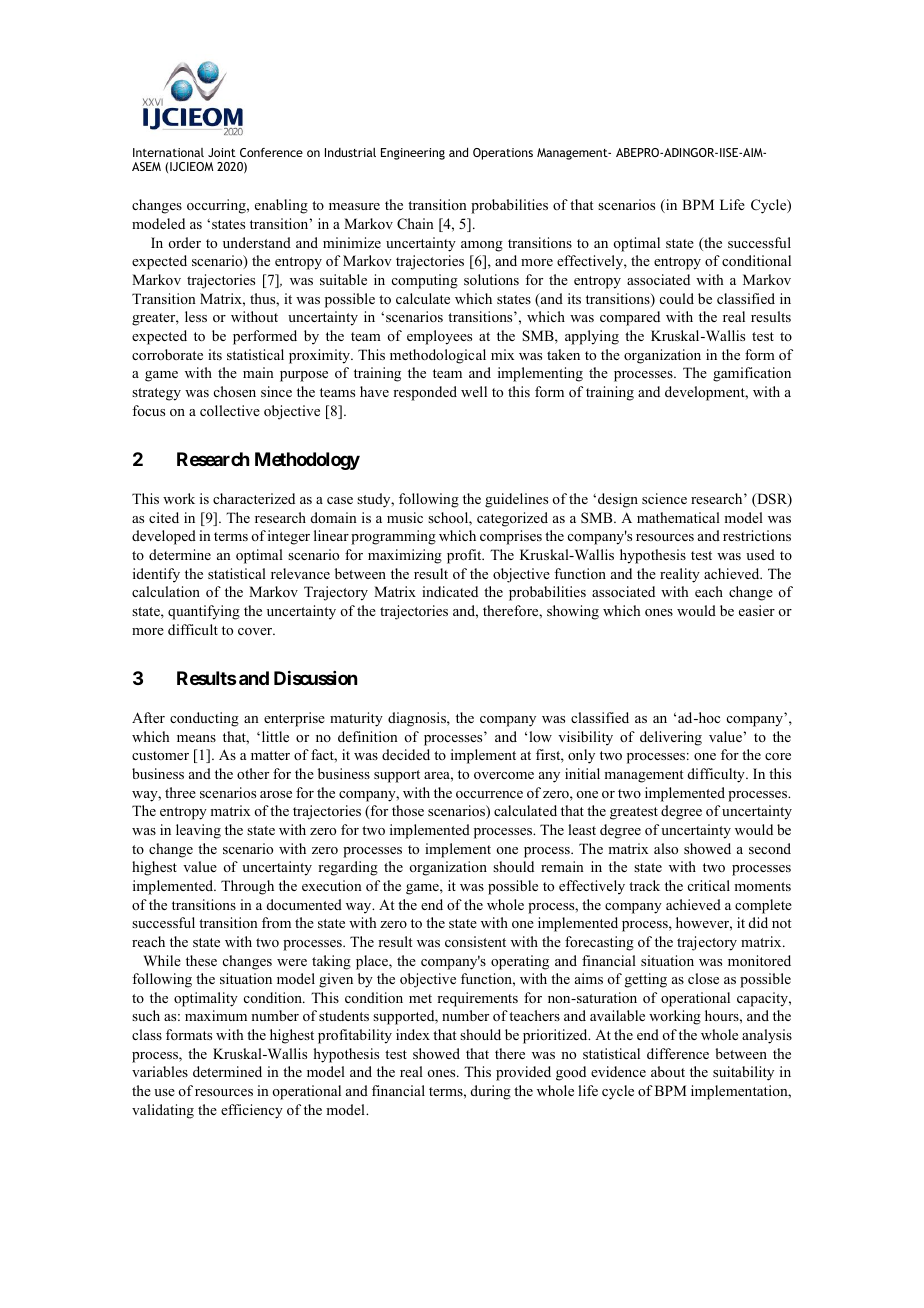 The width and height of the screenshot is (924, 1308). Describe the element at coordinates (450, 591) in the screenshot. I see `indicated` at that location.
